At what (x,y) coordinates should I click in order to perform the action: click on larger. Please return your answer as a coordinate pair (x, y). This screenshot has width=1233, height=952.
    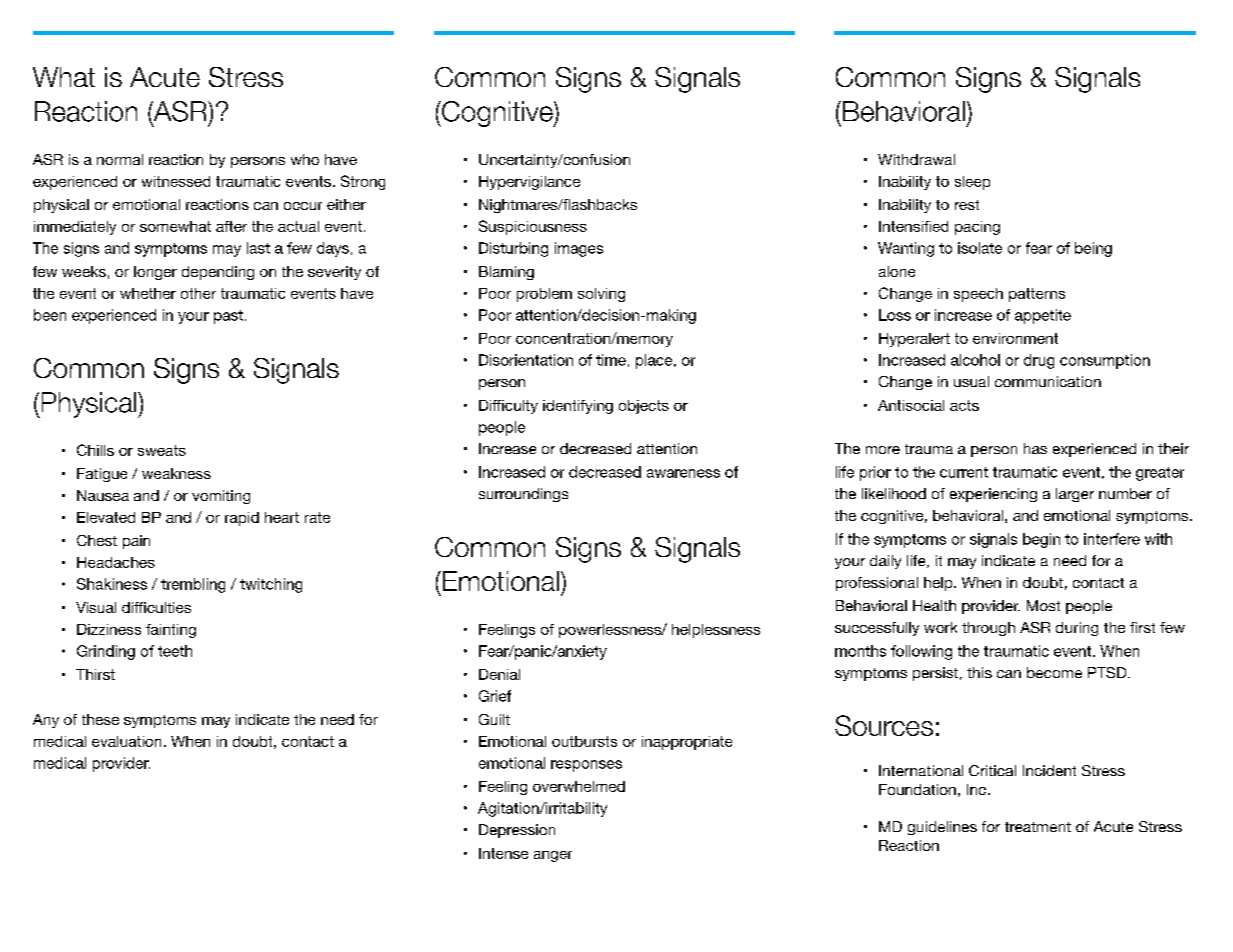
    Looking at the image, I should click on (1075, 495).
